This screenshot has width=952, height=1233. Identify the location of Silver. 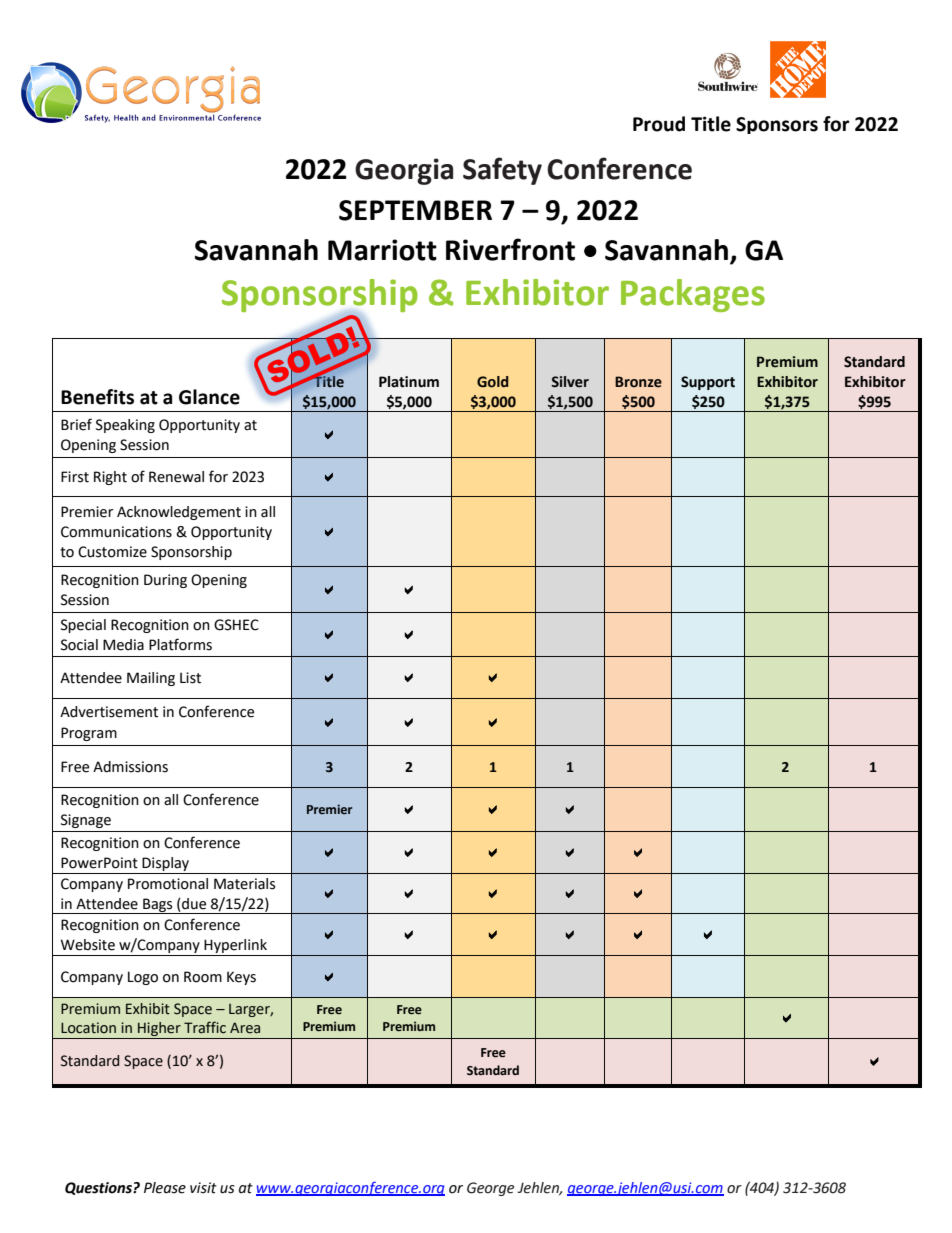
(570, 382).
